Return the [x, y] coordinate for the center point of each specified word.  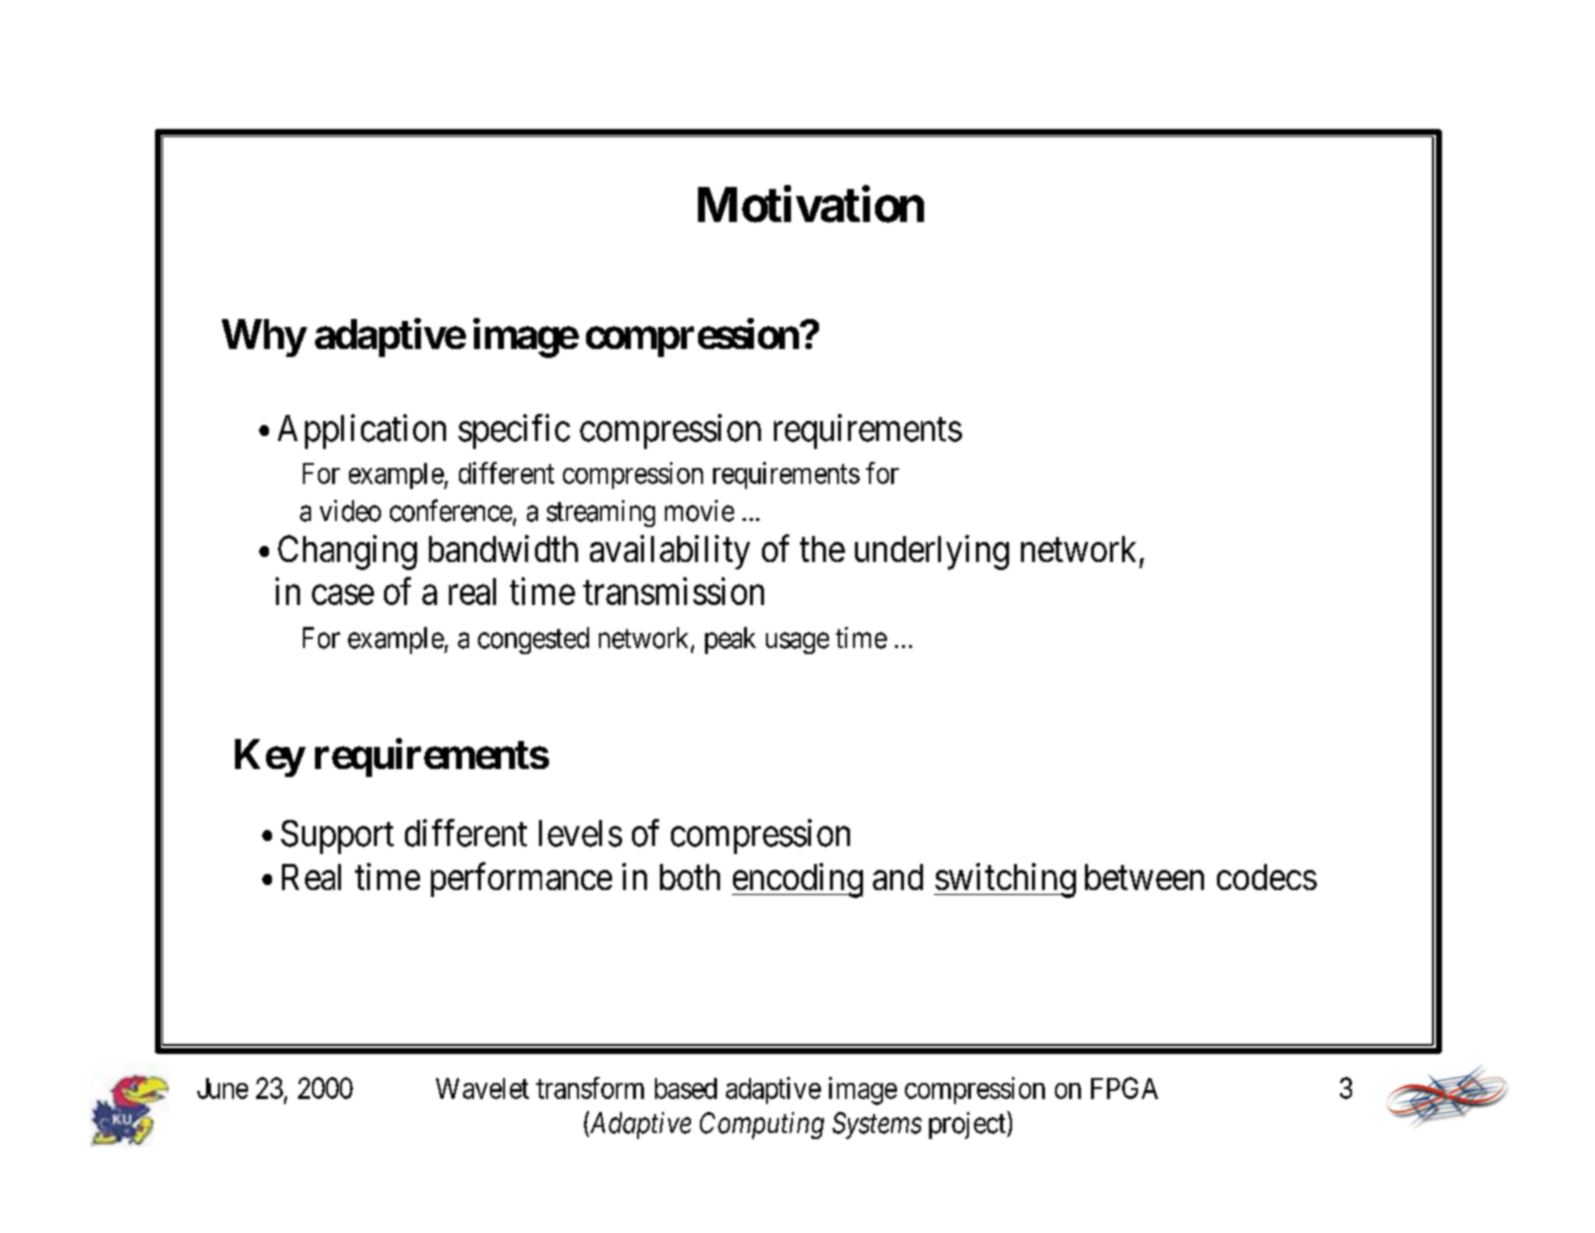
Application [362, 431]
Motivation [811, 204]
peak [730, 640]
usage [797, 643]
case [343, 595]
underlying [932, 552]
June [222, 1088]
